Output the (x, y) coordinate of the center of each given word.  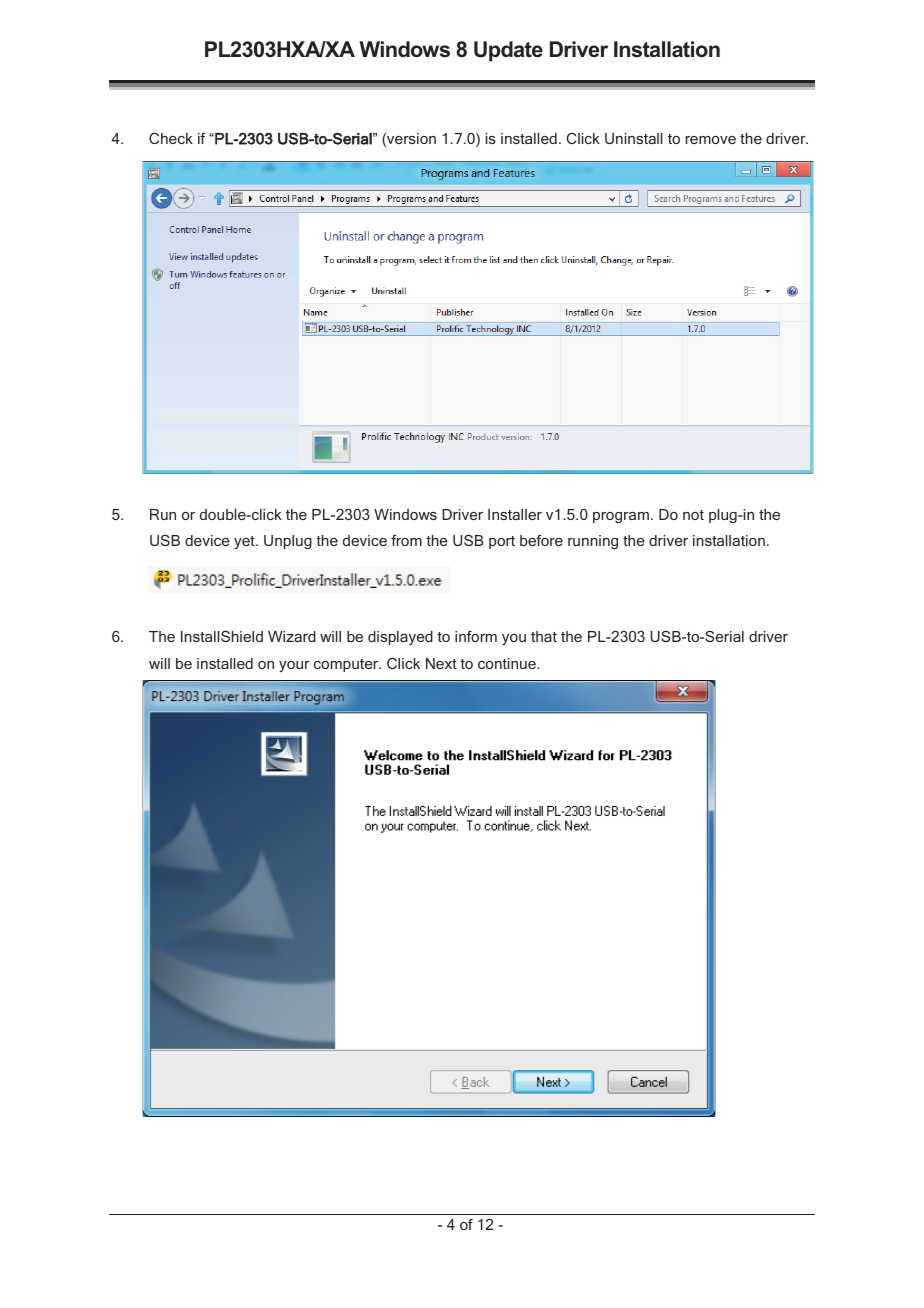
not (693, 515)
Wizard (292, 636)
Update (508, 51)
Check (171, 138)
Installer (515, 514)
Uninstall (634, 138)
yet (245, 542)
